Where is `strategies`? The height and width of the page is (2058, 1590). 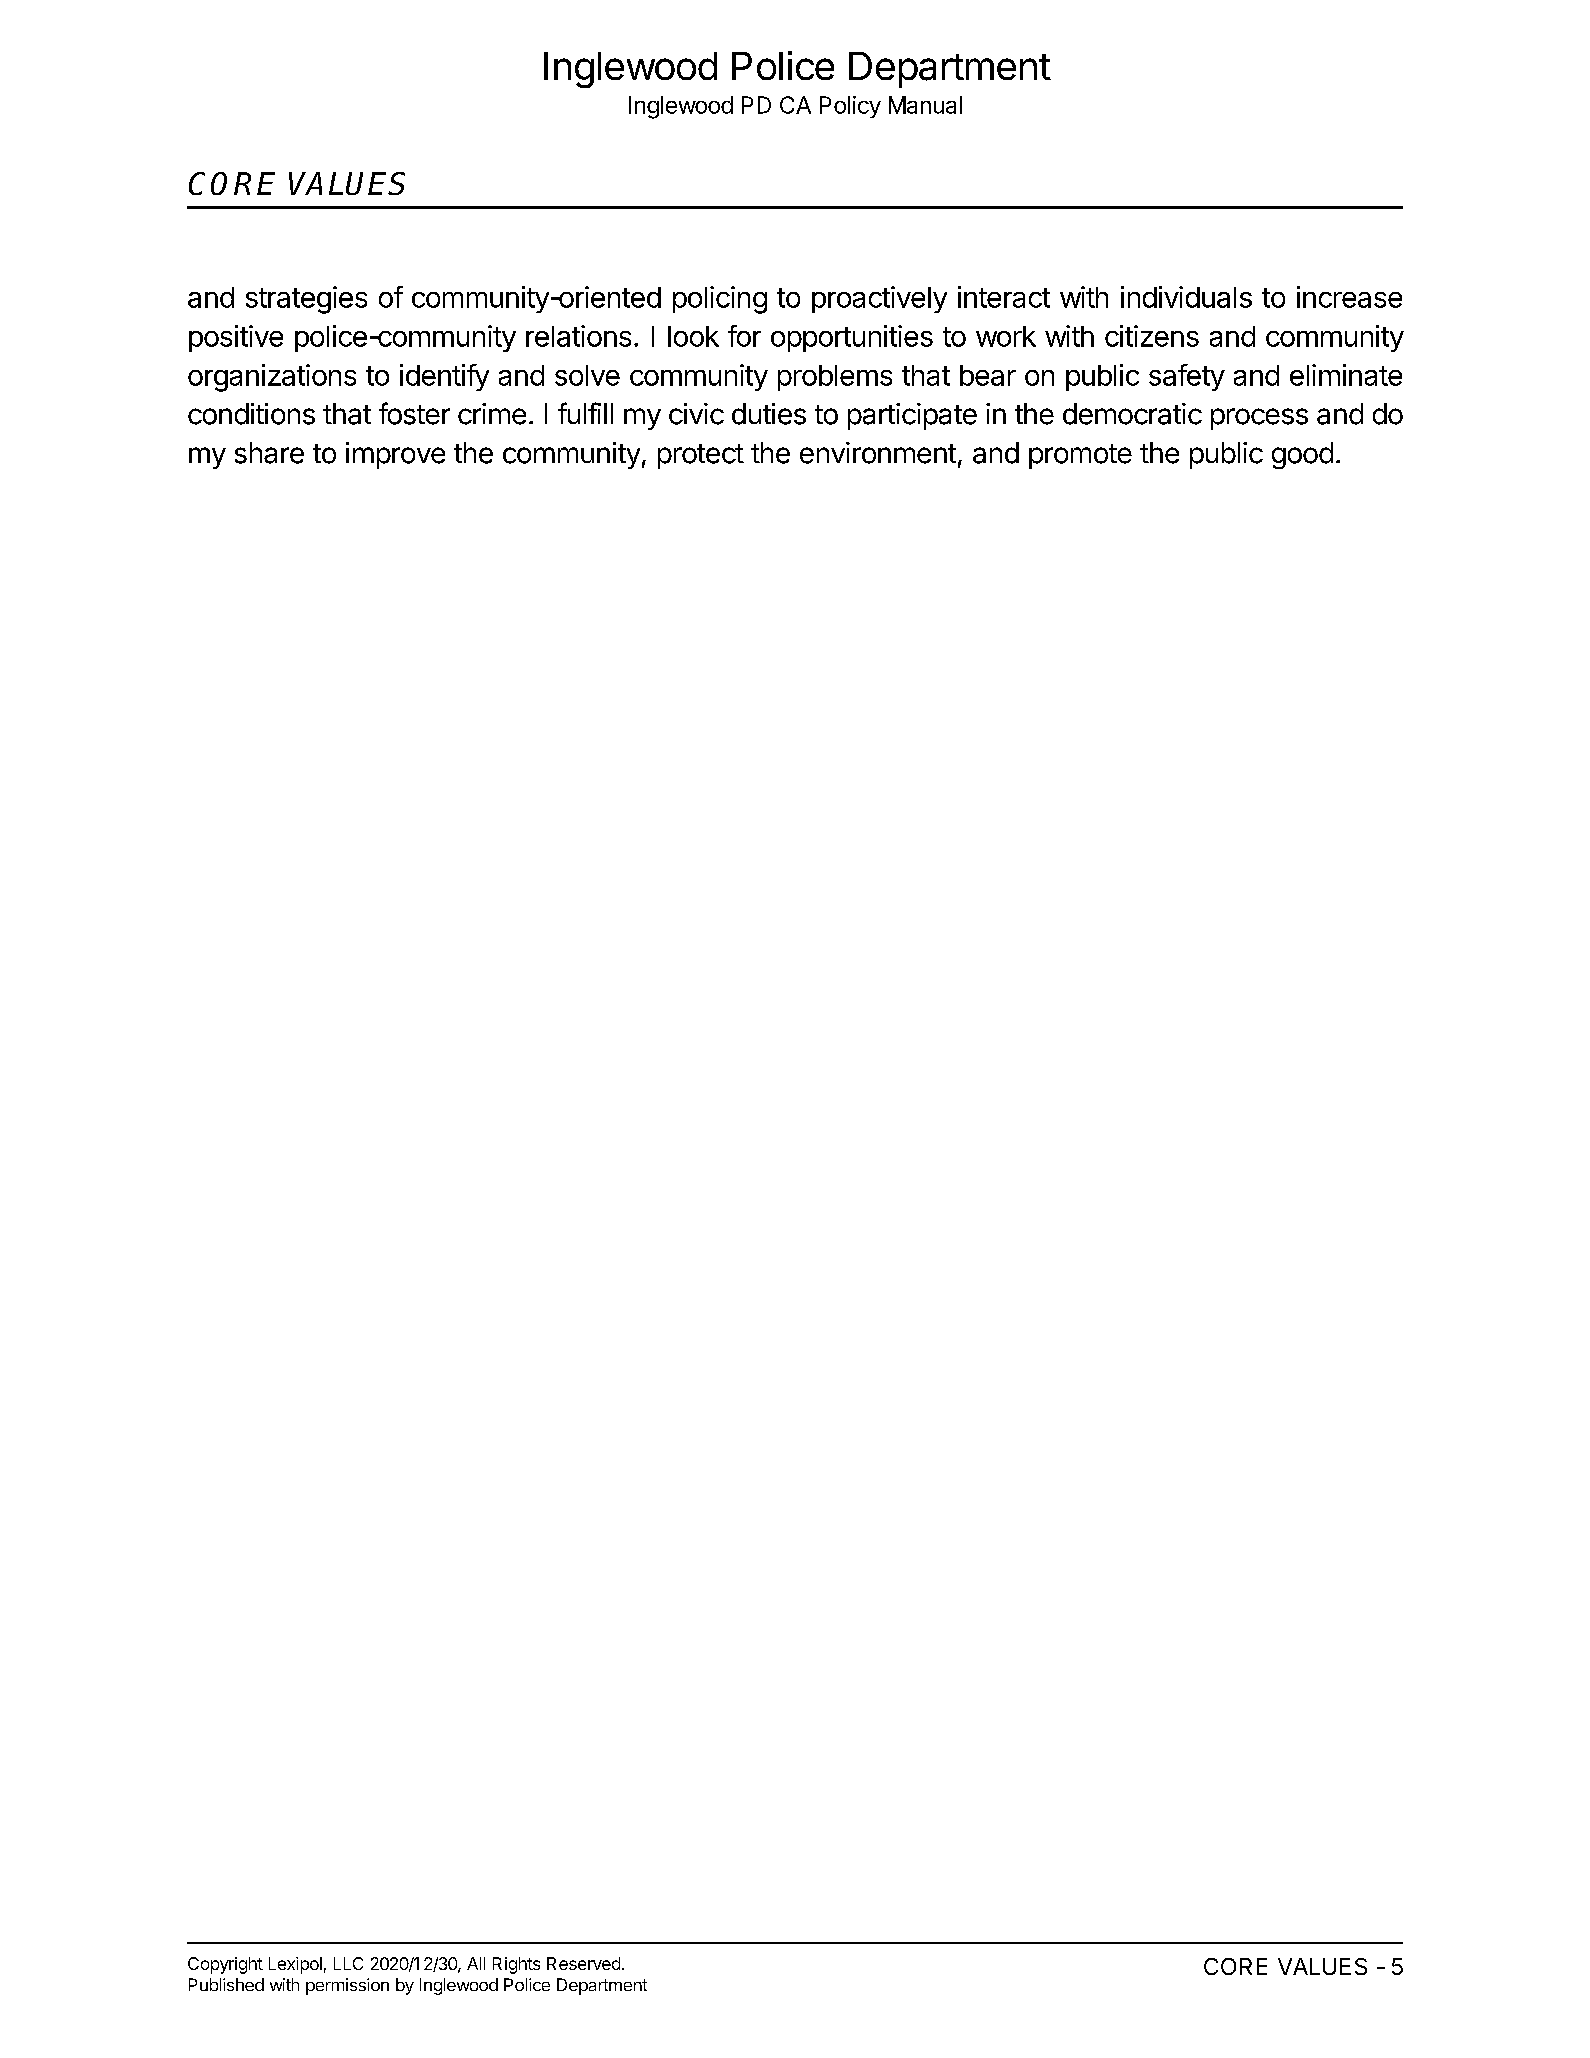
strategies is located at coordinates (306, 300).
